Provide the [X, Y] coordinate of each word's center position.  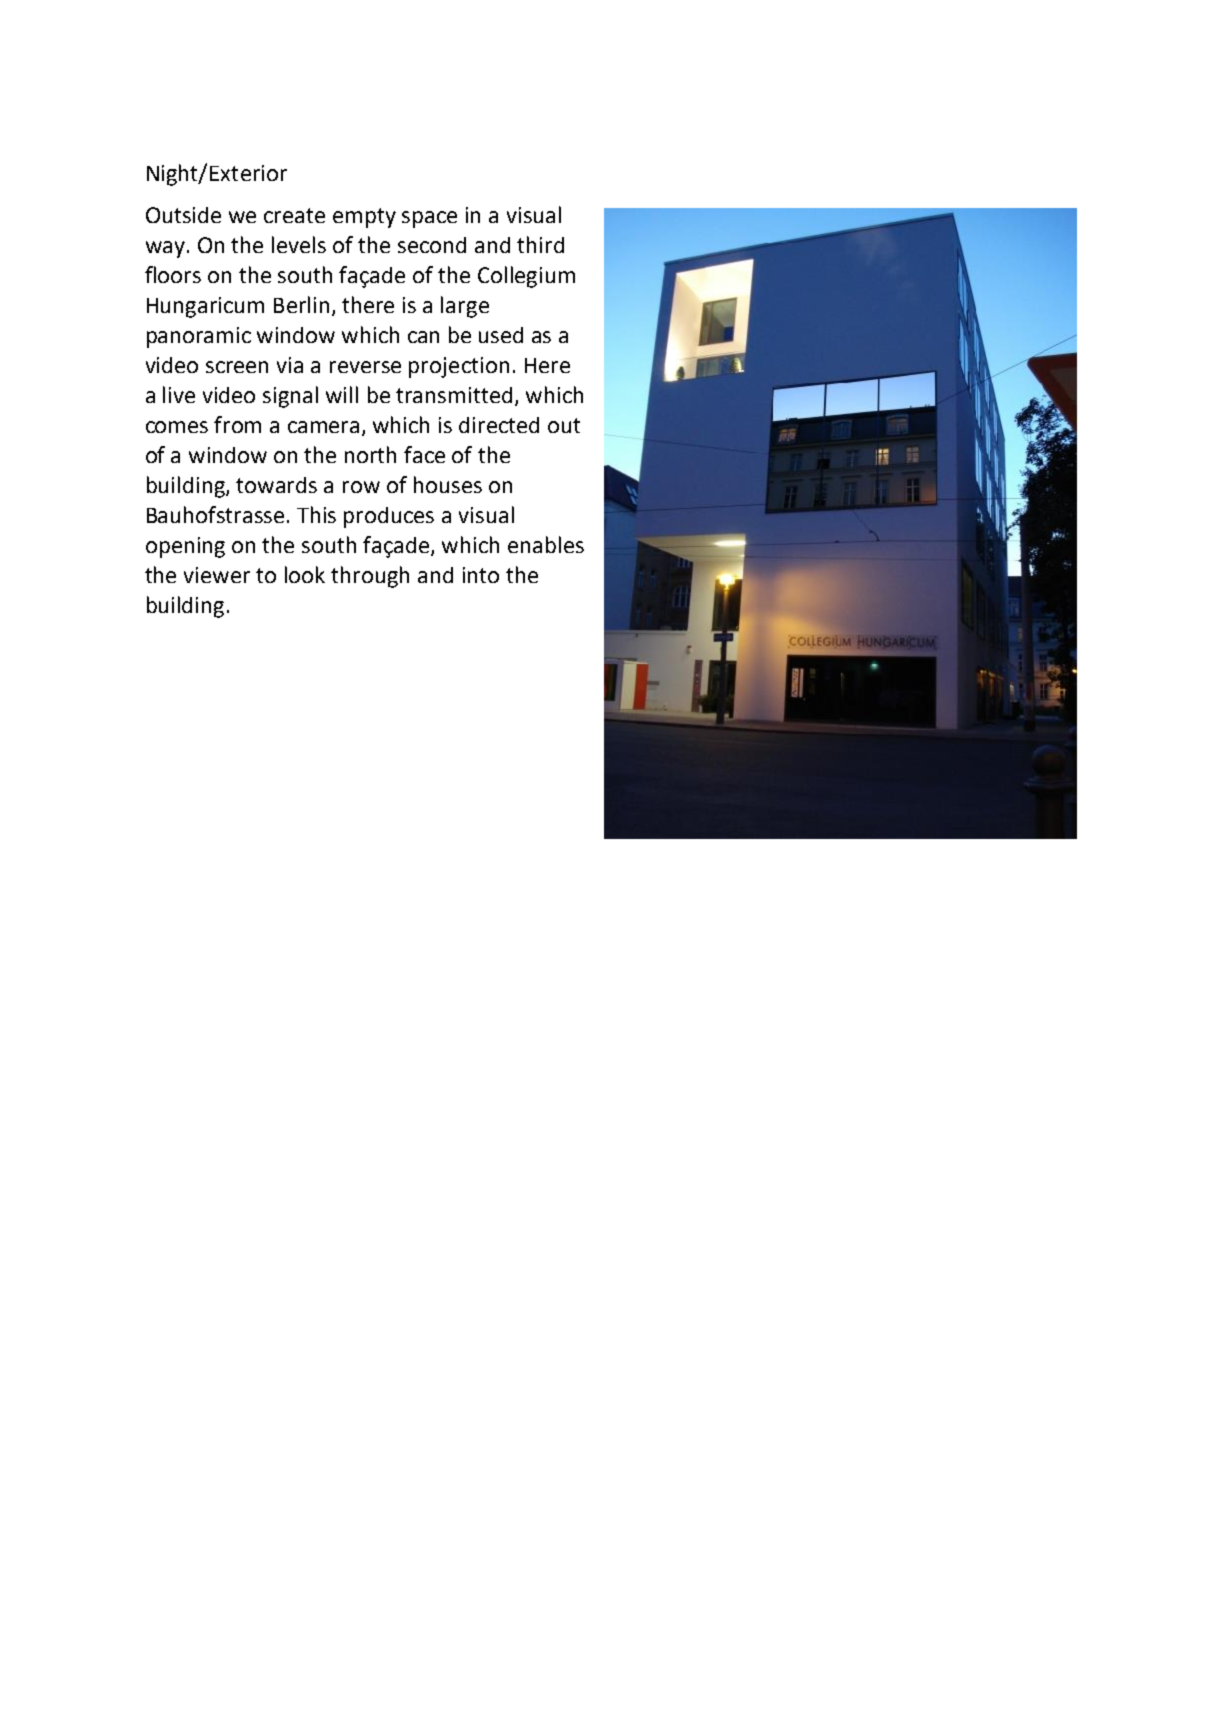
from [237, 424]
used [501, 335]
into [481, 575]
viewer [217, 575]
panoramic [199, 337]
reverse [365, 367]
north [370, 454]
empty [364, 218]
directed [499, 425]
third [540, 244]
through [370, 577]
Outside [183, 215]
